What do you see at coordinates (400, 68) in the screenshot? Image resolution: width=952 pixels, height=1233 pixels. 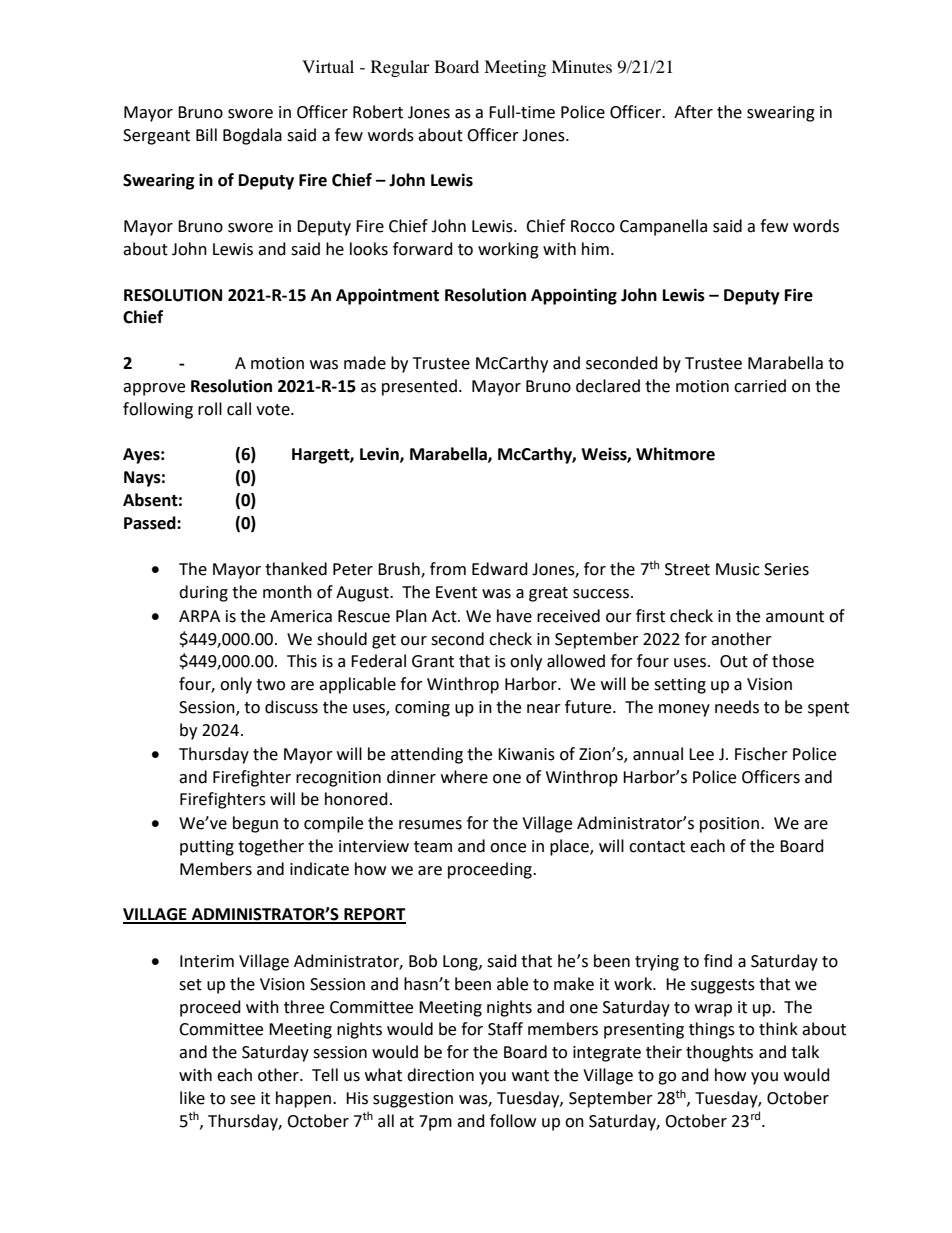 I see `Regular` at bounding box center [400, 68].
